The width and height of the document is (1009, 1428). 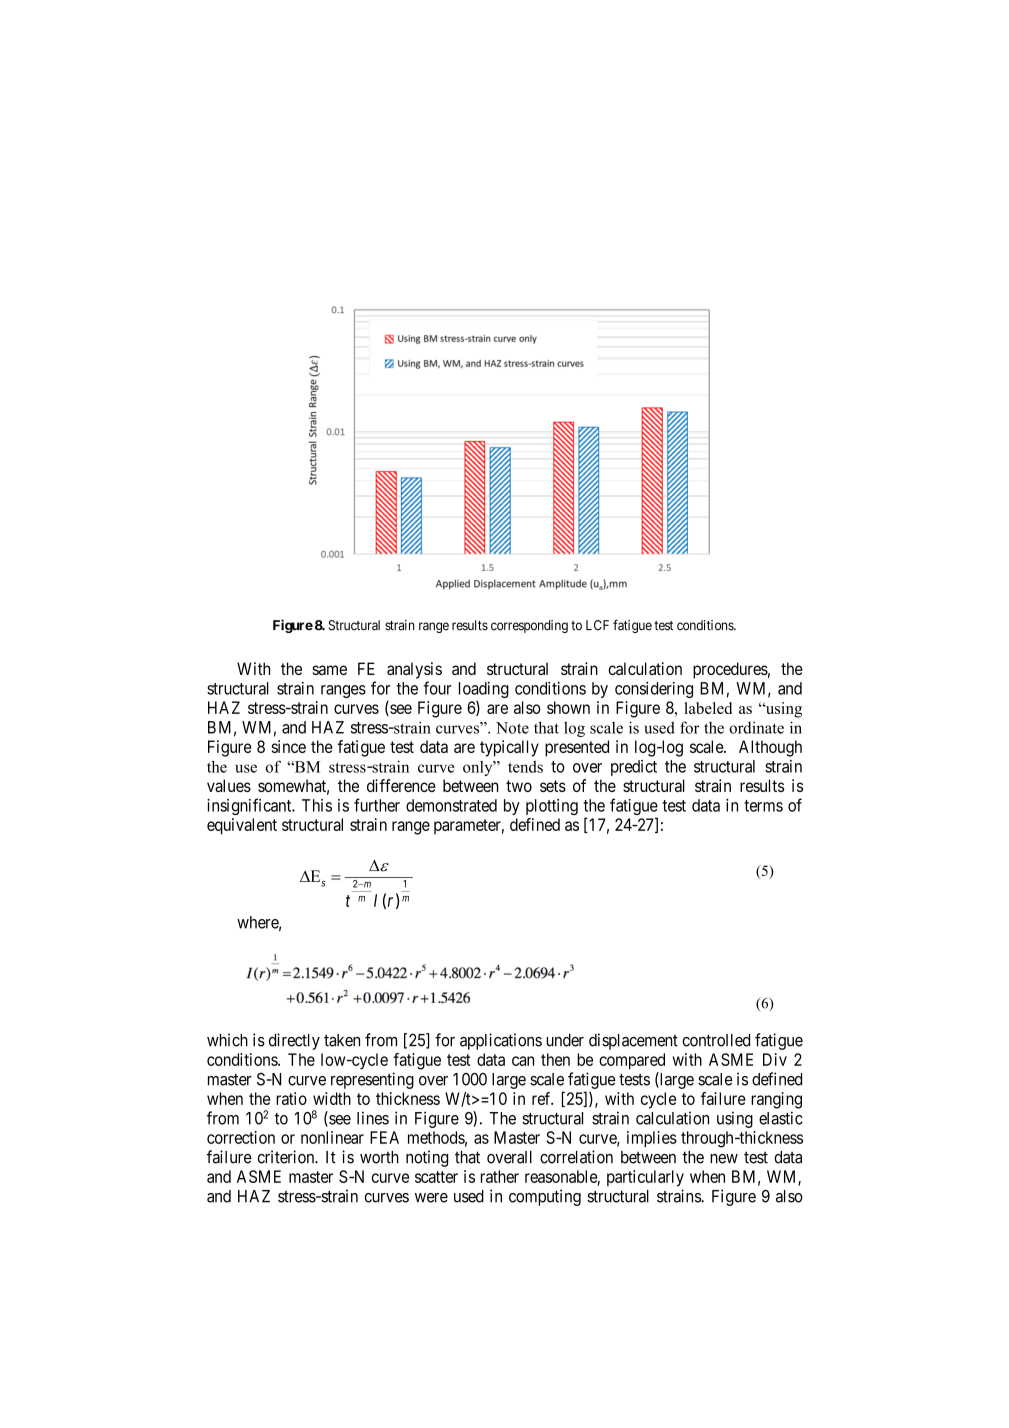 What do you see at coordinates (242, 826) in the document?
I see `equivalent` at bounding box center [242, 826].
